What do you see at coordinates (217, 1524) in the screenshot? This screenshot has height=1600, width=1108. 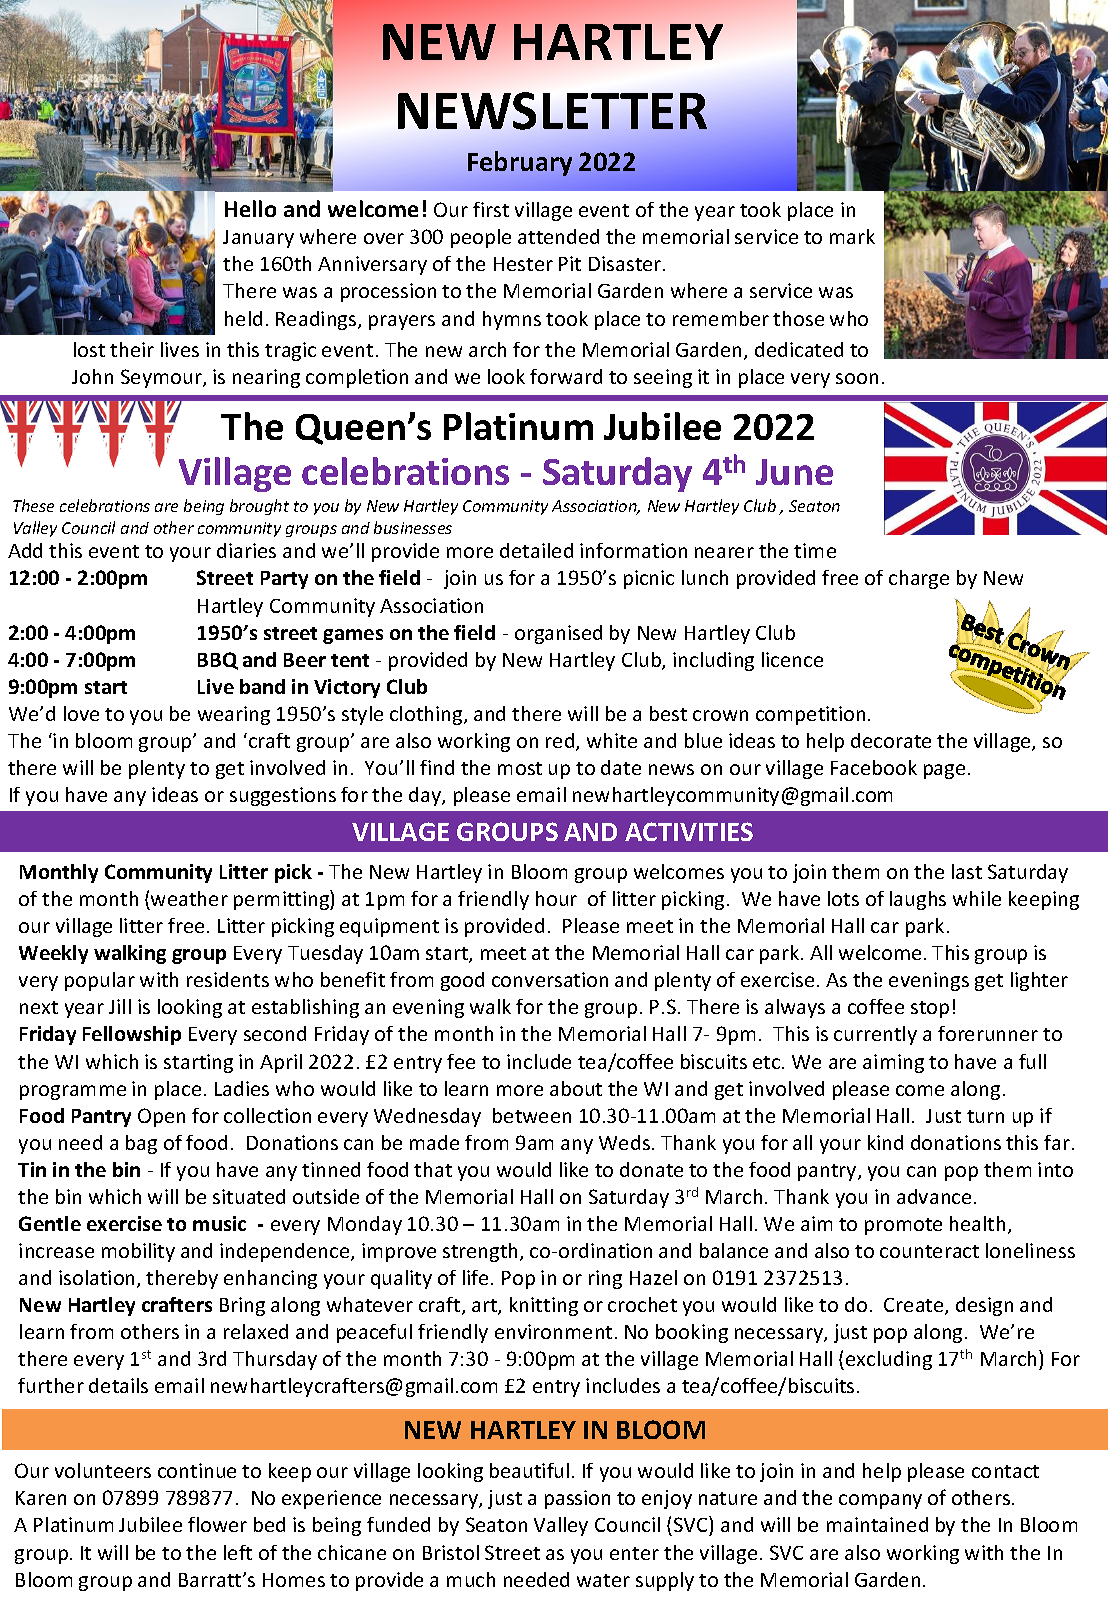 I see `flower` at bounding box center [217, 1524].
